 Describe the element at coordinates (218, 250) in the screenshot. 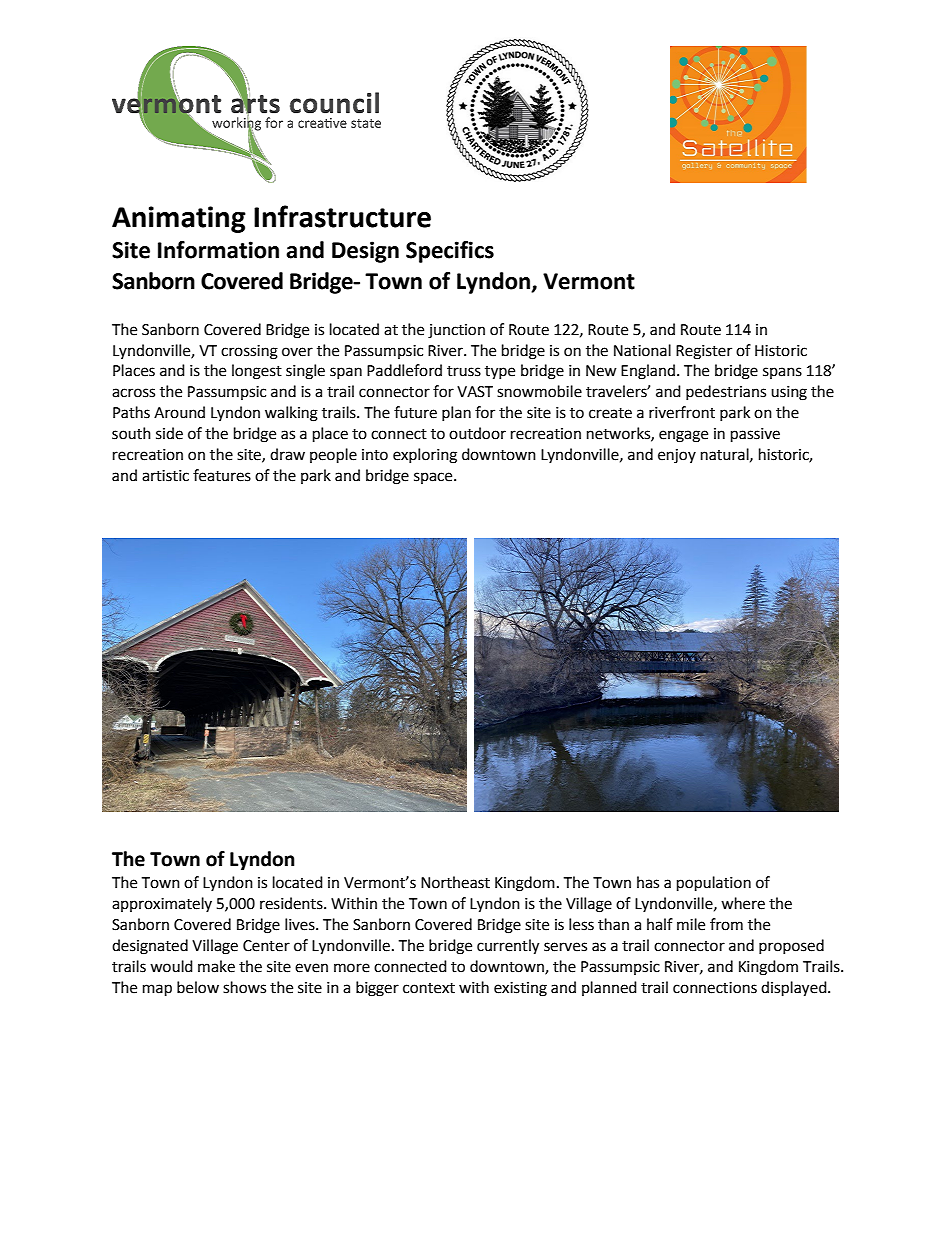

I see `Information` at that location.
